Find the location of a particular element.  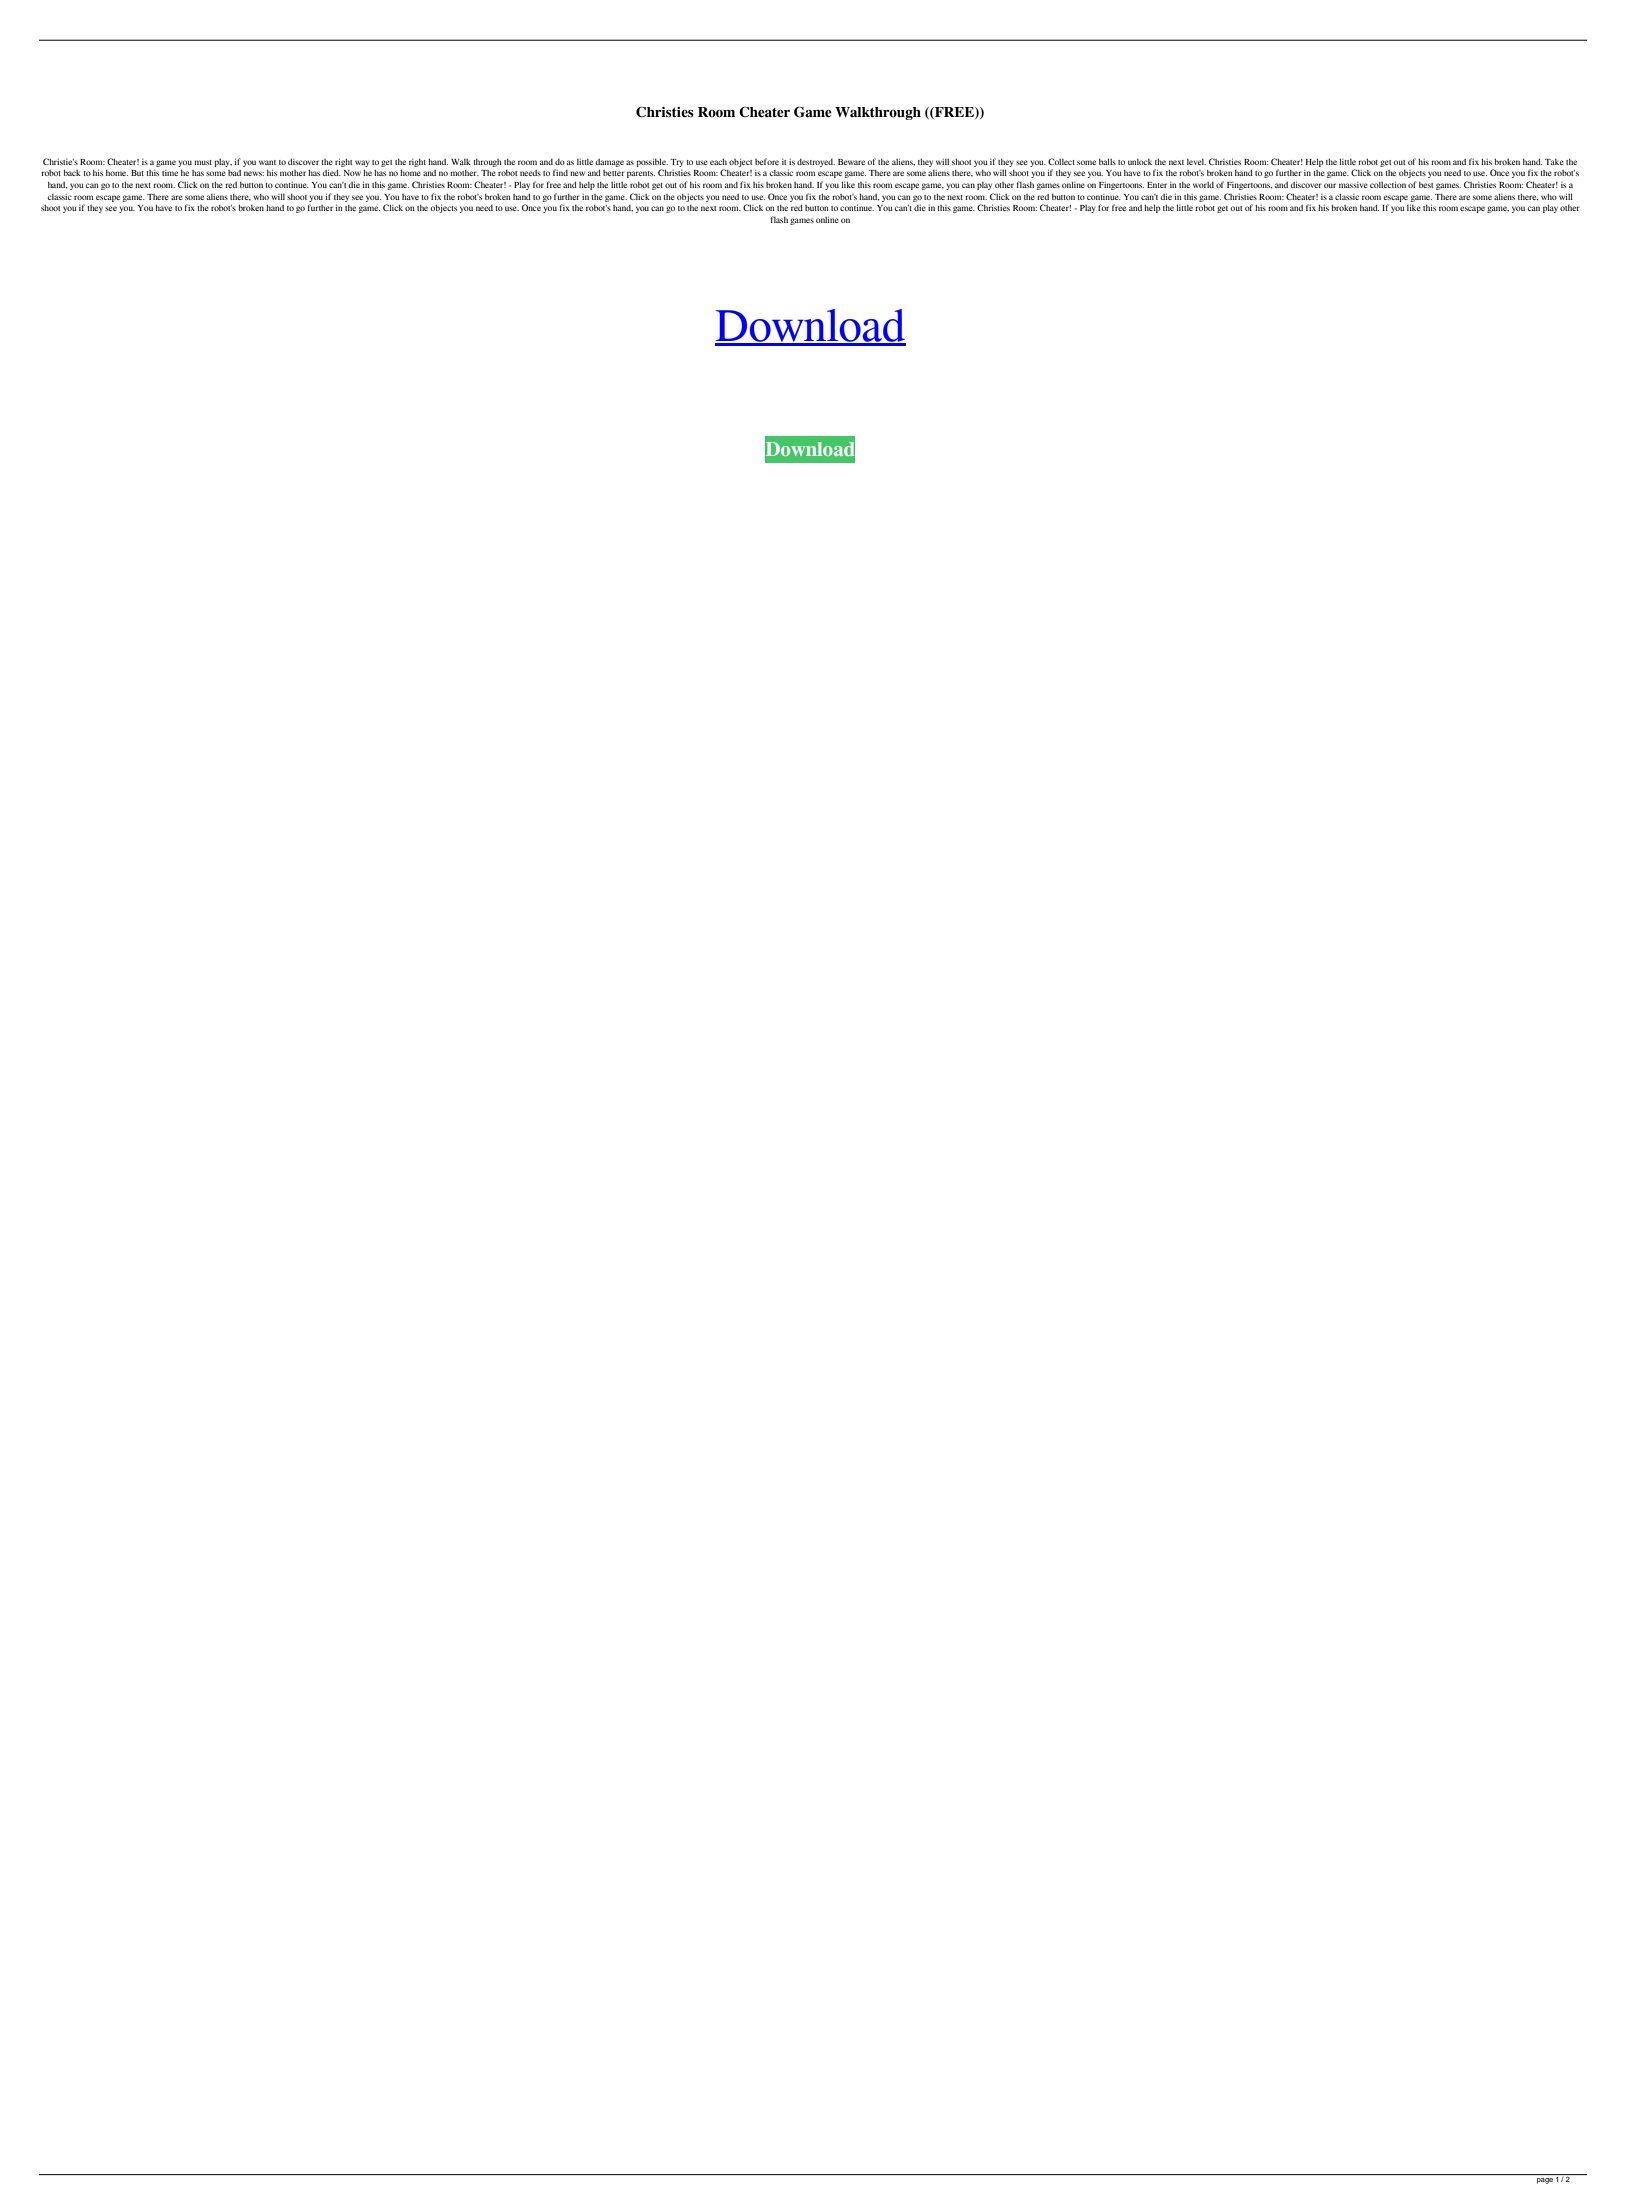

massive is located at coordinates (1353, 185).
